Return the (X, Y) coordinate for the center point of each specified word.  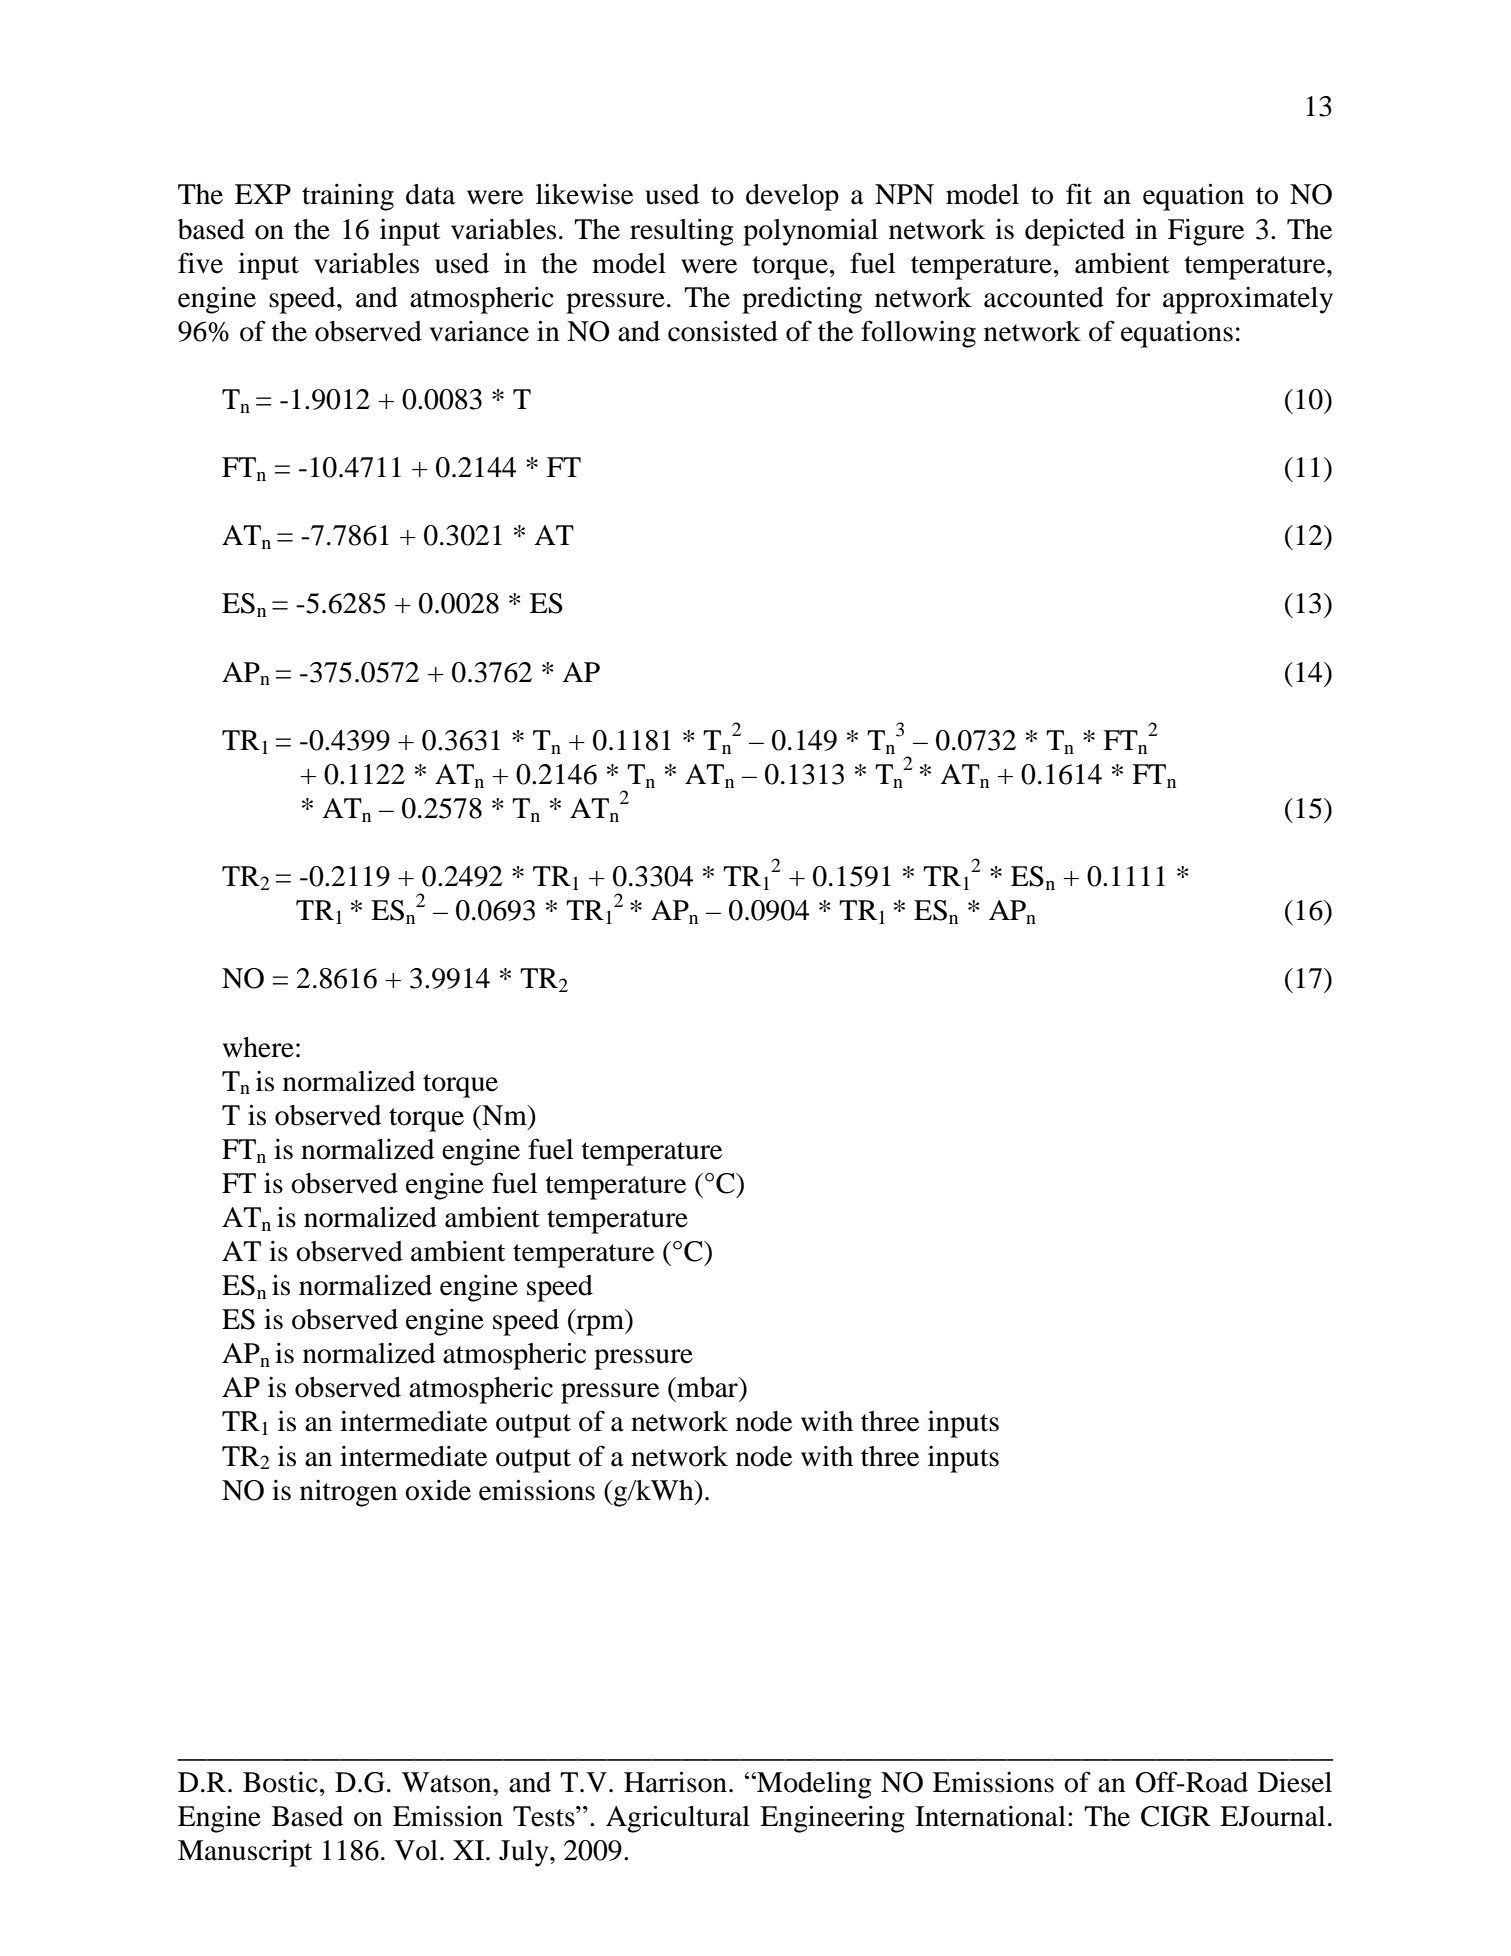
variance (479, 331)
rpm (600, 1325)
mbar (707, 1387)
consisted (723, 331)
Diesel (1295, 1782)
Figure (1206, 232)
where (258, 1047)
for (1133, 297)
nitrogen (349, 1493)
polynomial (810, 232)
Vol (416, 1850)
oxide (438, 1490)
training (348, 197)
